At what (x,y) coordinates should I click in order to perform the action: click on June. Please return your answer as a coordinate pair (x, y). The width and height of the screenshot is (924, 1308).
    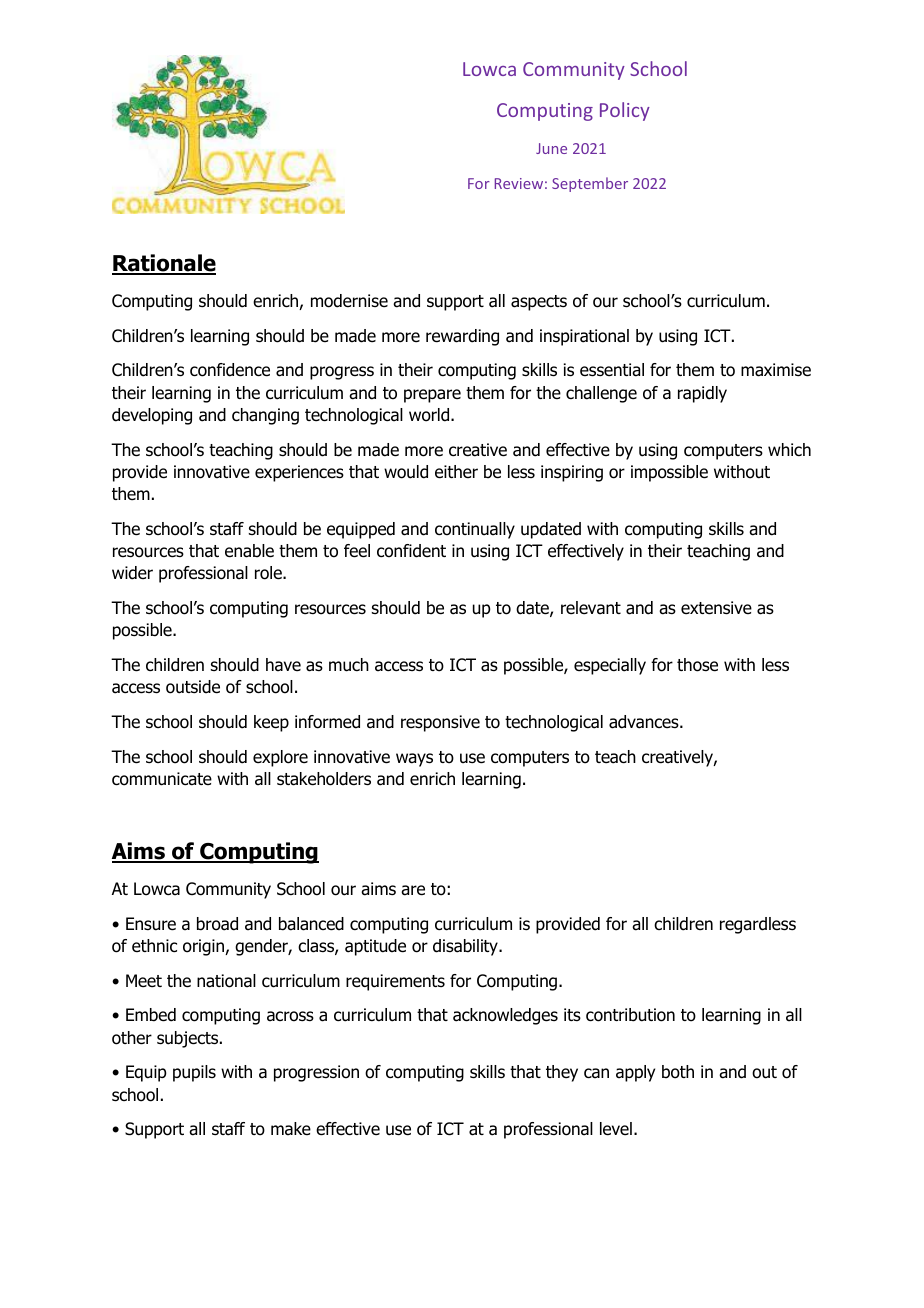
    Looking at the image, I should click on (551, 148).
